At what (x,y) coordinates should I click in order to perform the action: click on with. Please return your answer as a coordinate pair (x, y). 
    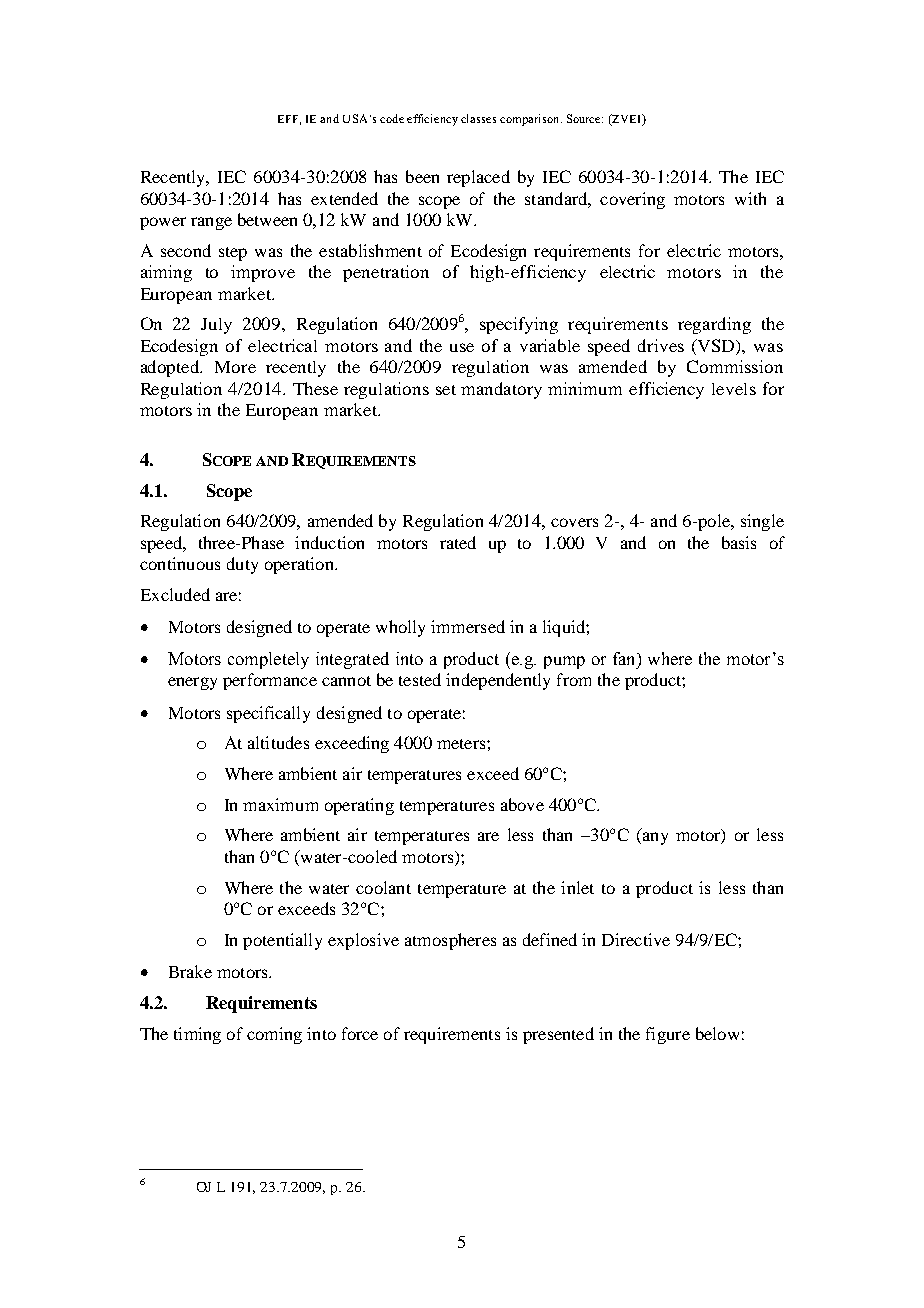
    Looking at the image, I should click on (750, 198).
